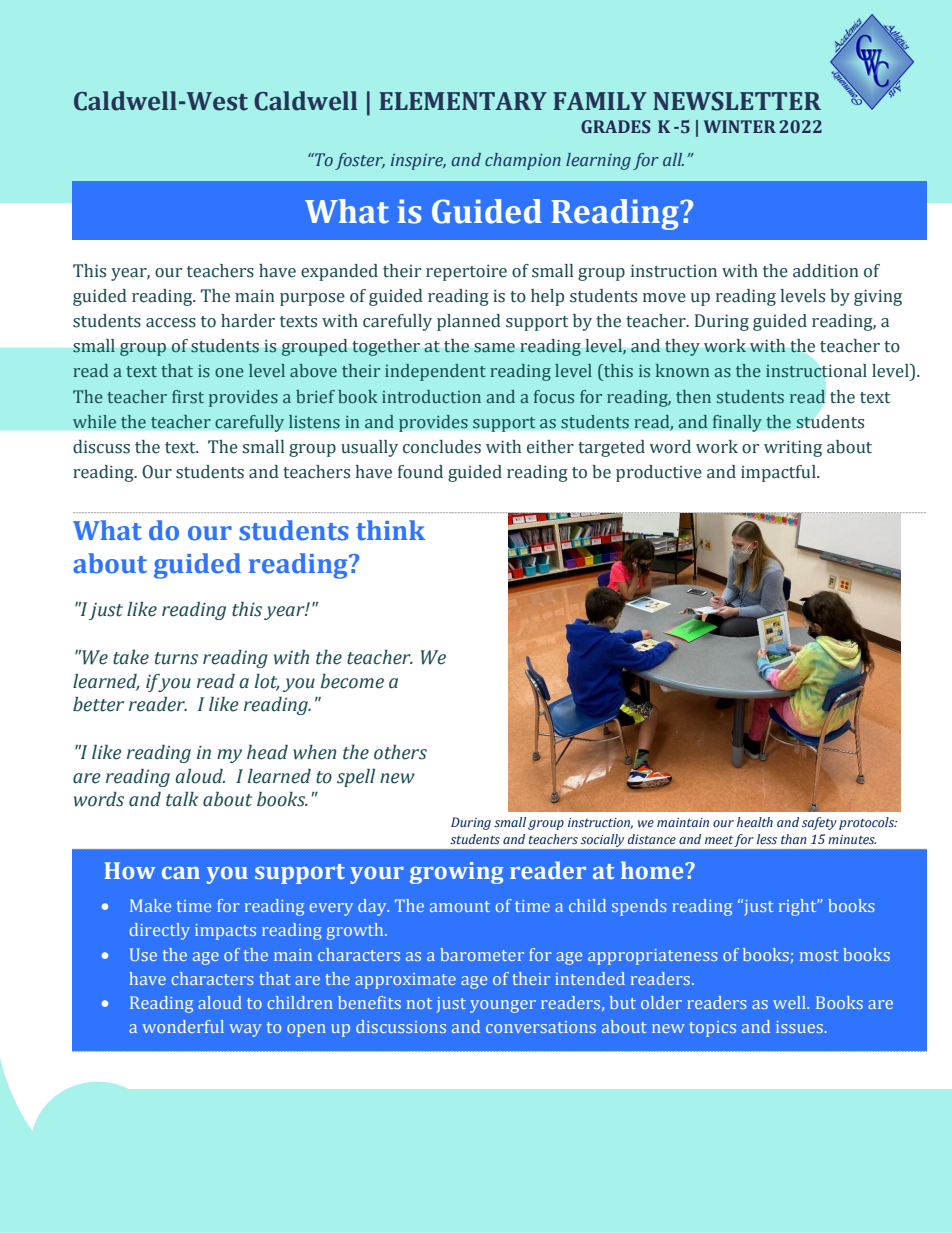 The image size is (952, 1233). I want to click on finally, so click(737, 423).
